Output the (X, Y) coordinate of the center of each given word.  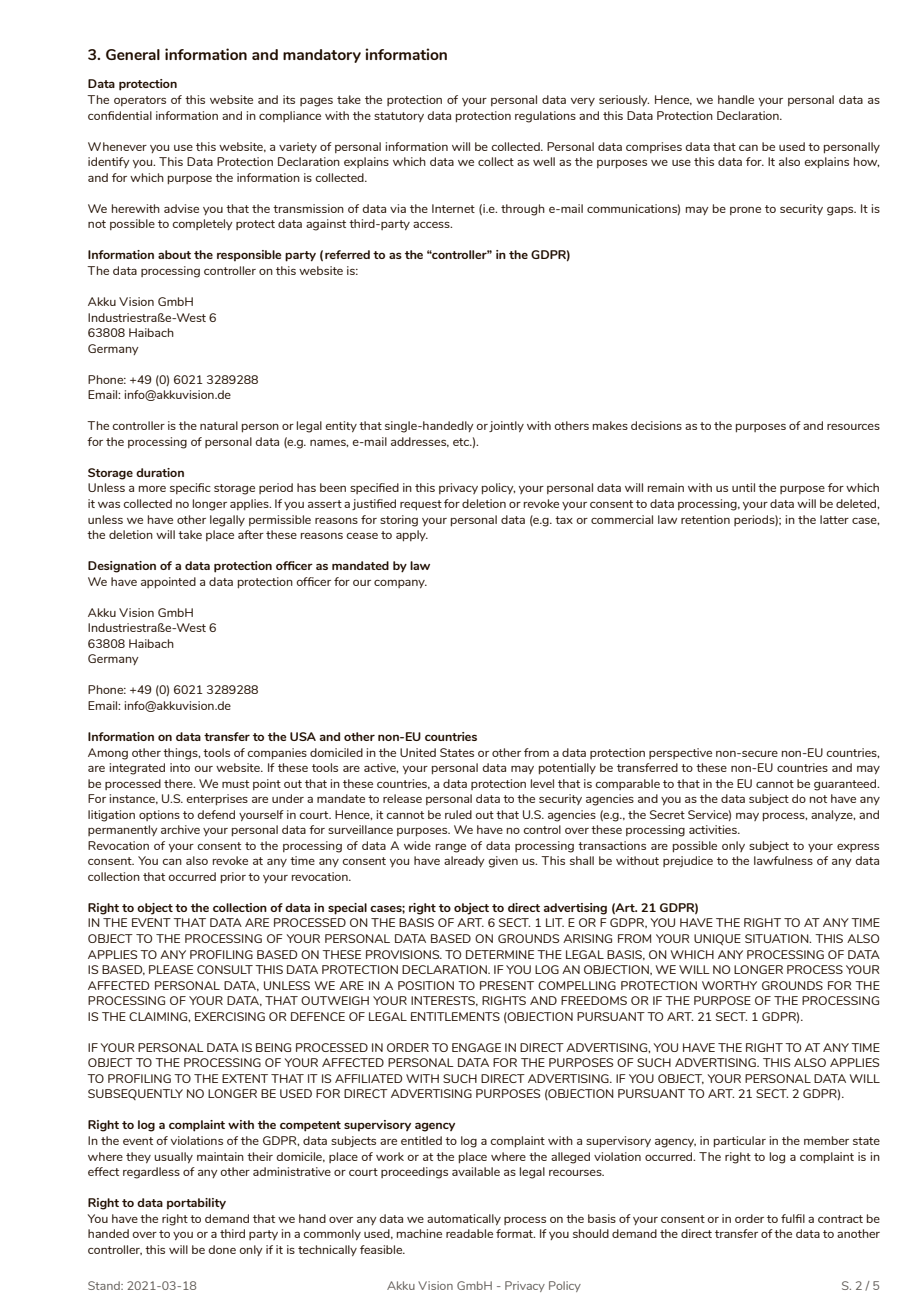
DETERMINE (500, 954)
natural (219, 425)
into (180, 767)
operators (140, 101)
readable (469, 1233)
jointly (506, 426)
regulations (545, 117)
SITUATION (778, 938)
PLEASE (171, 969)
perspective (680, 753)
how (866, 162)
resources (853, 426)
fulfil (793, 1218)
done (222, 1249)
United (418, 752)
